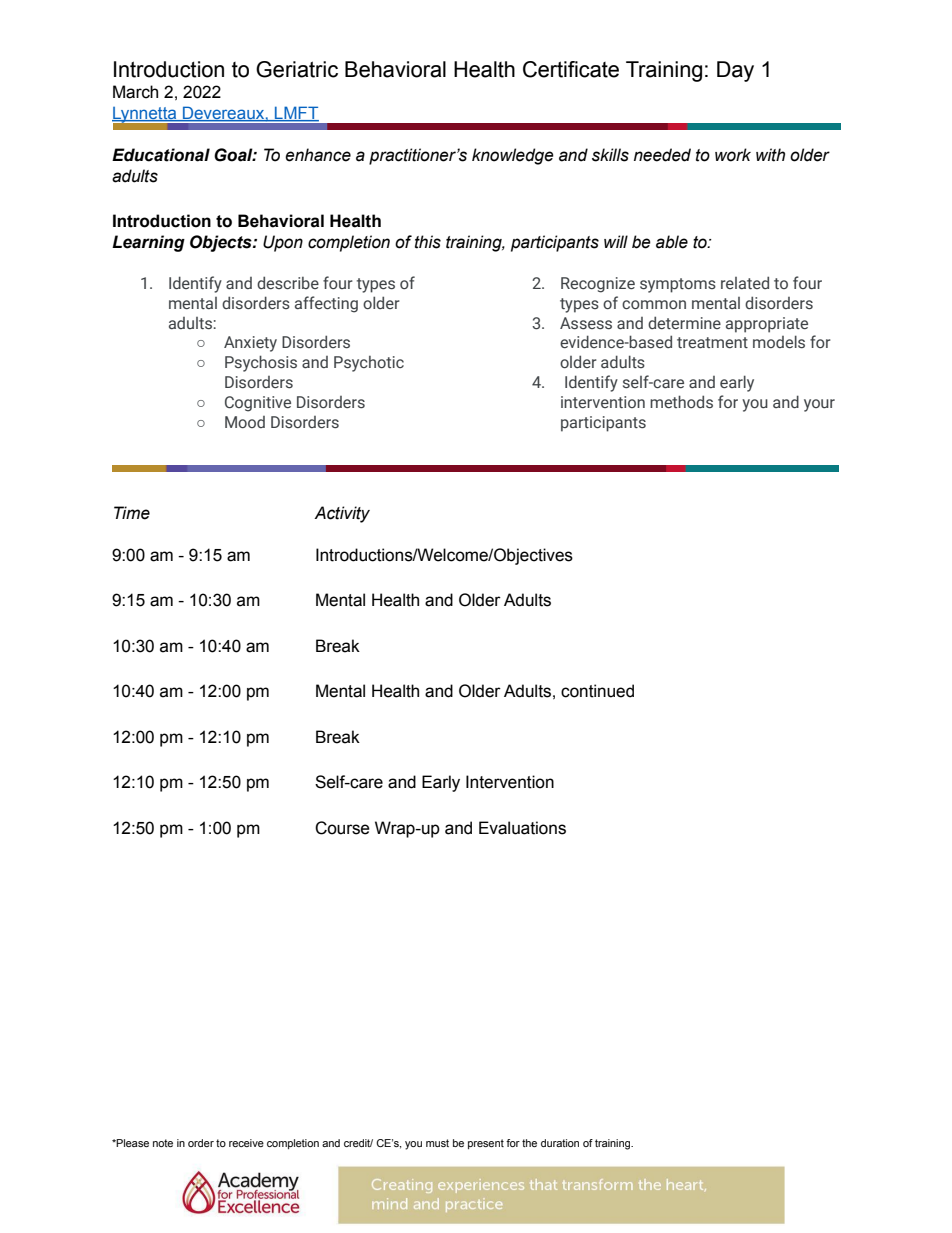 Image resolution: width=952 pixels, height=1233 pixels. I want to click on receive, so click(246, 1143).
